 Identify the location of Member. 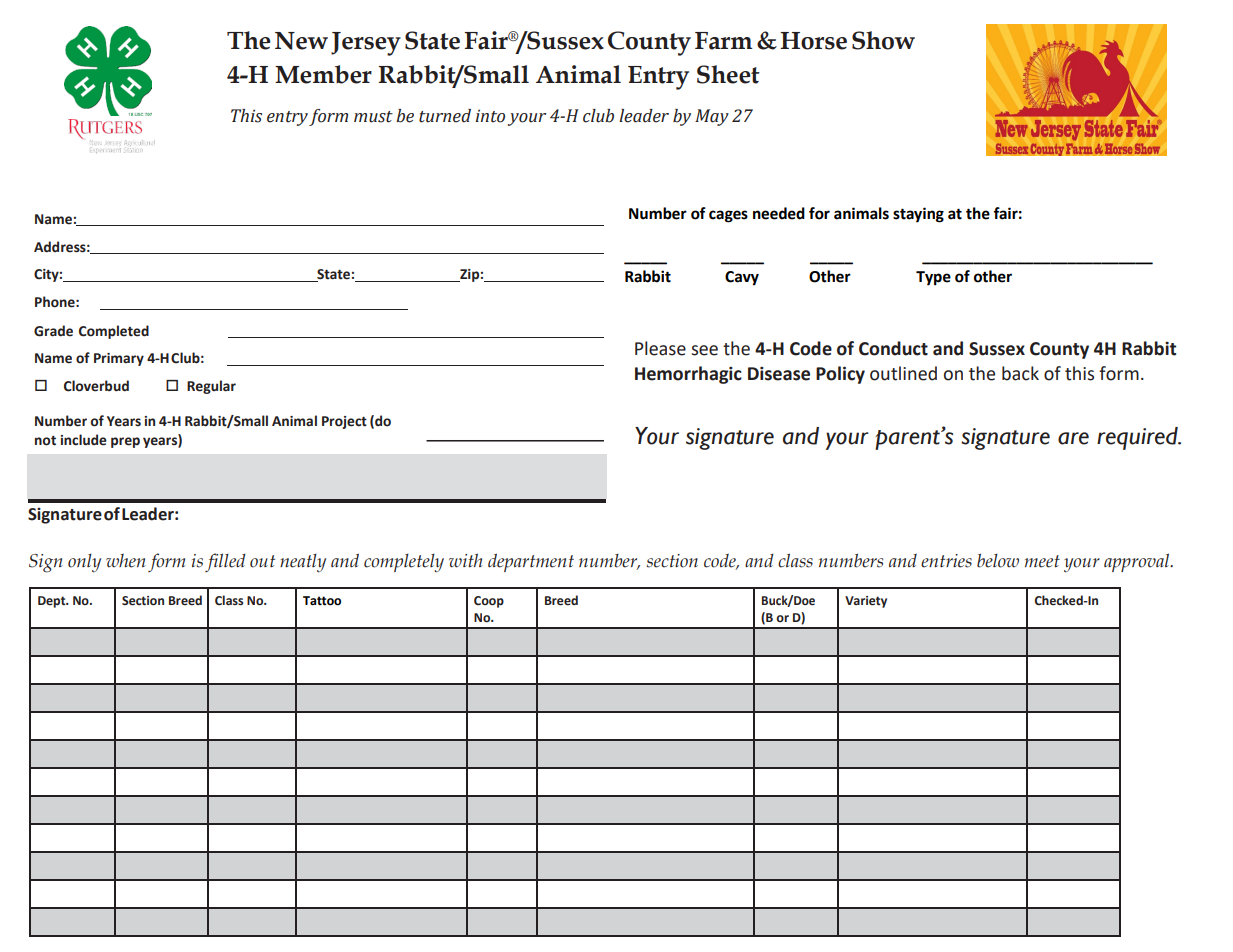
(323, 74).
